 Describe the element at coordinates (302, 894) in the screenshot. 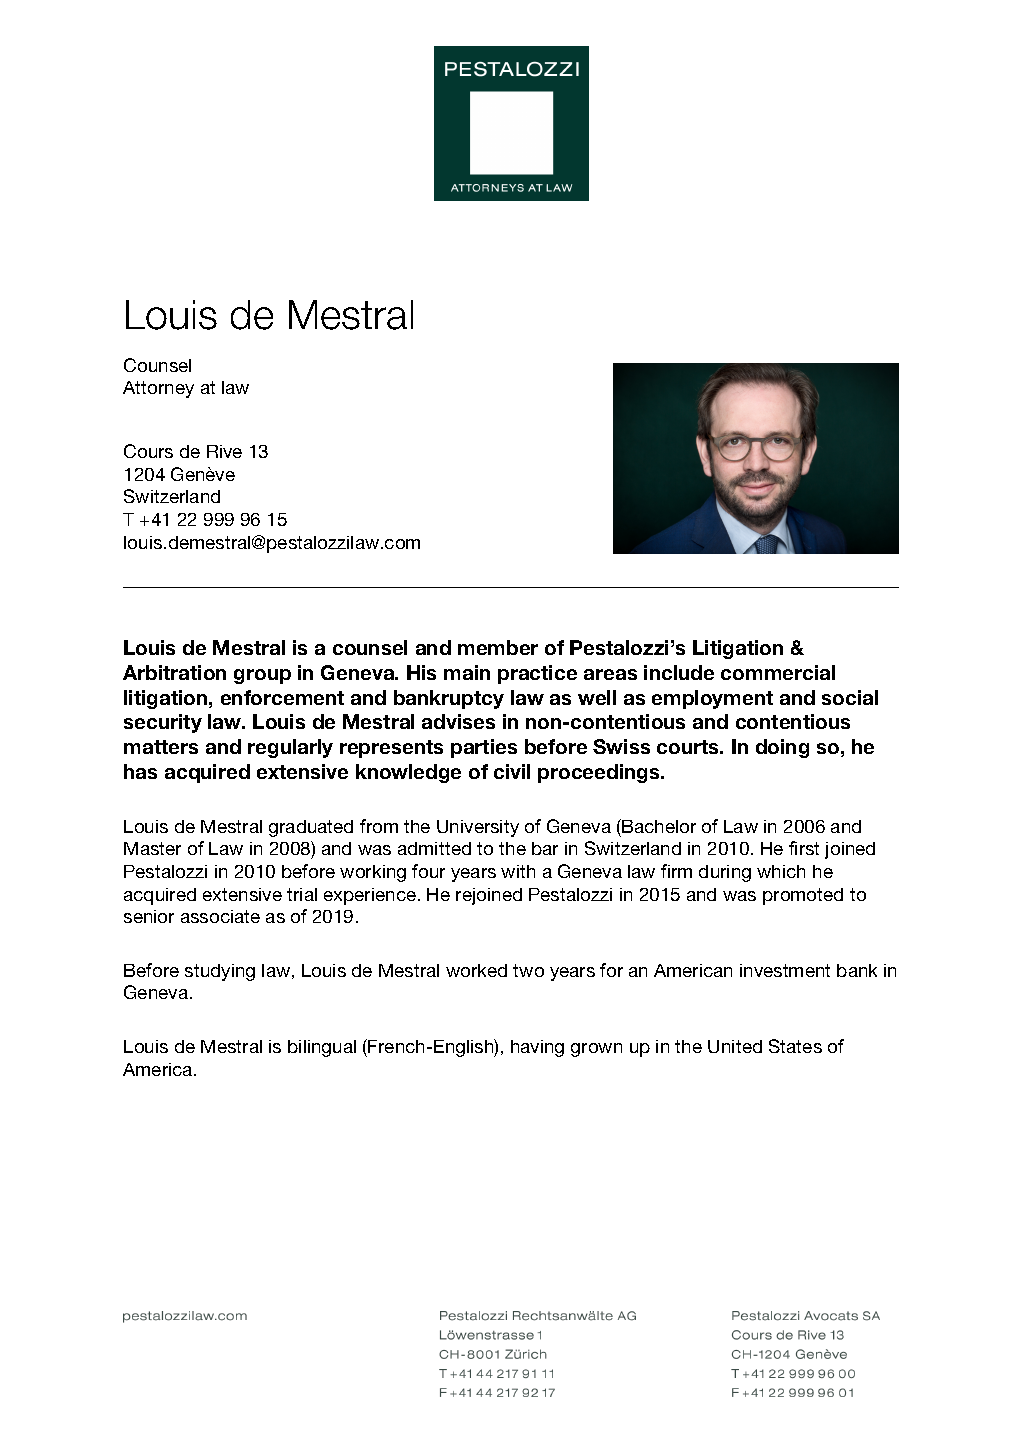

I see `trial` at that location.
